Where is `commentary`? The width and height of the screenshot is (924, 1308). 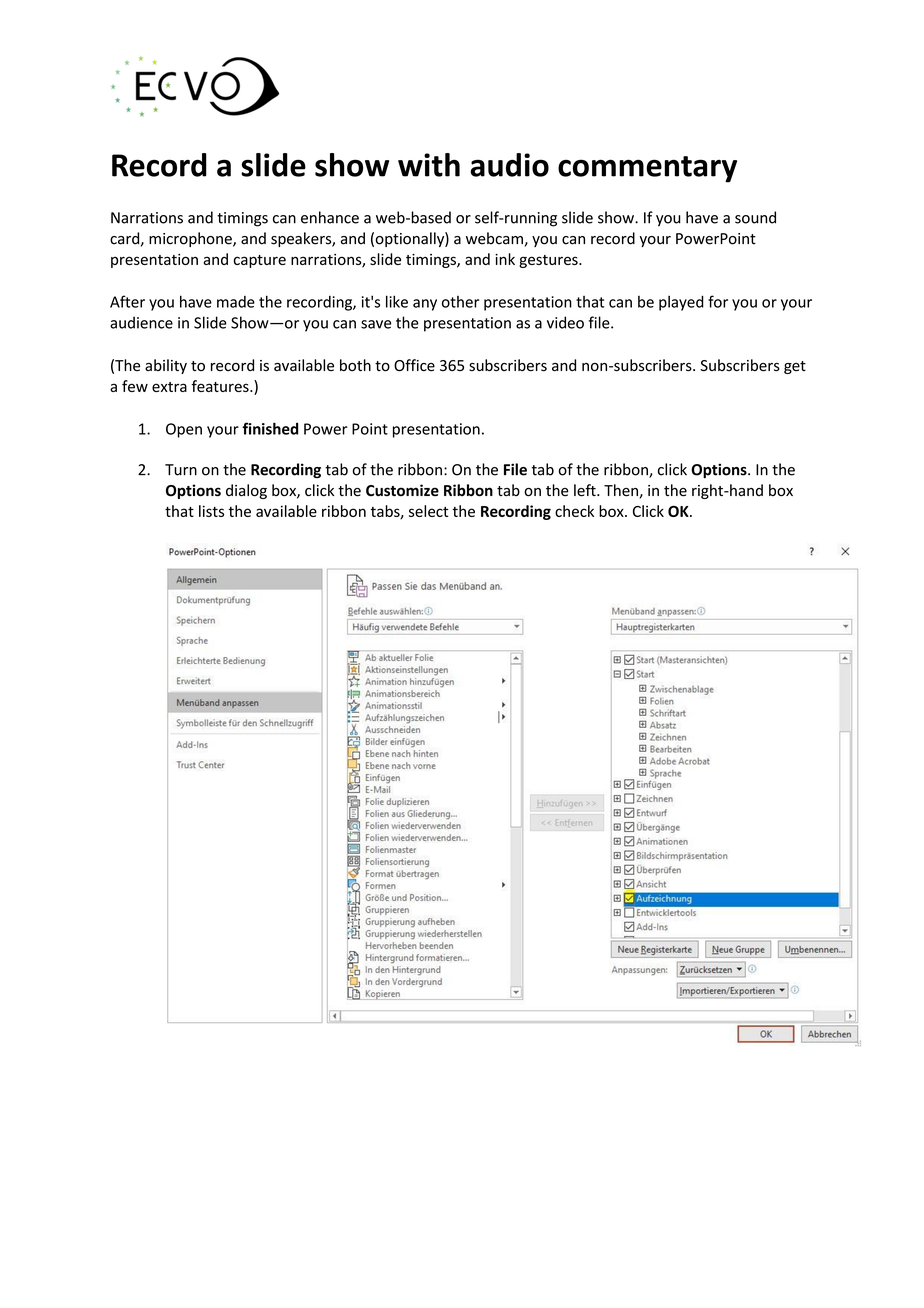 commentary is located at coordinates (647, 169).
